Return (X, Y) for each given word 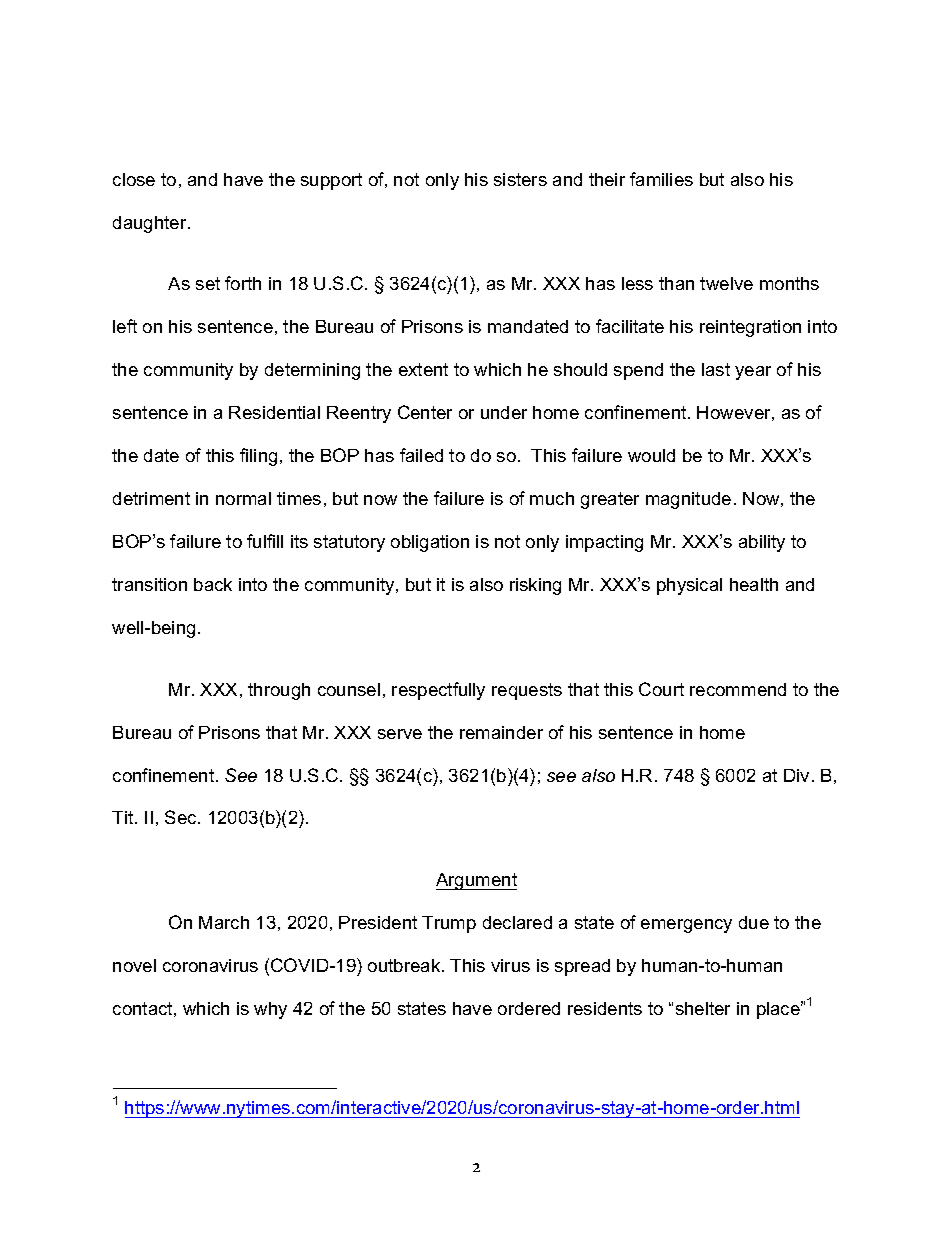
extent (423, 369)
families (661, 179)
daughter (151, 224)
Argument (476, 881)
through (279, 691)
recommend (738, 689)
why (270, 1010)
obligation (430, 543)
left (125, 326)
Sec (182, 817)
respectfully (438, 691)
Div (796, 775)
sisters (520, 179)
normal (243, 498)
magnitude (688, 500)
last (716, 369)
